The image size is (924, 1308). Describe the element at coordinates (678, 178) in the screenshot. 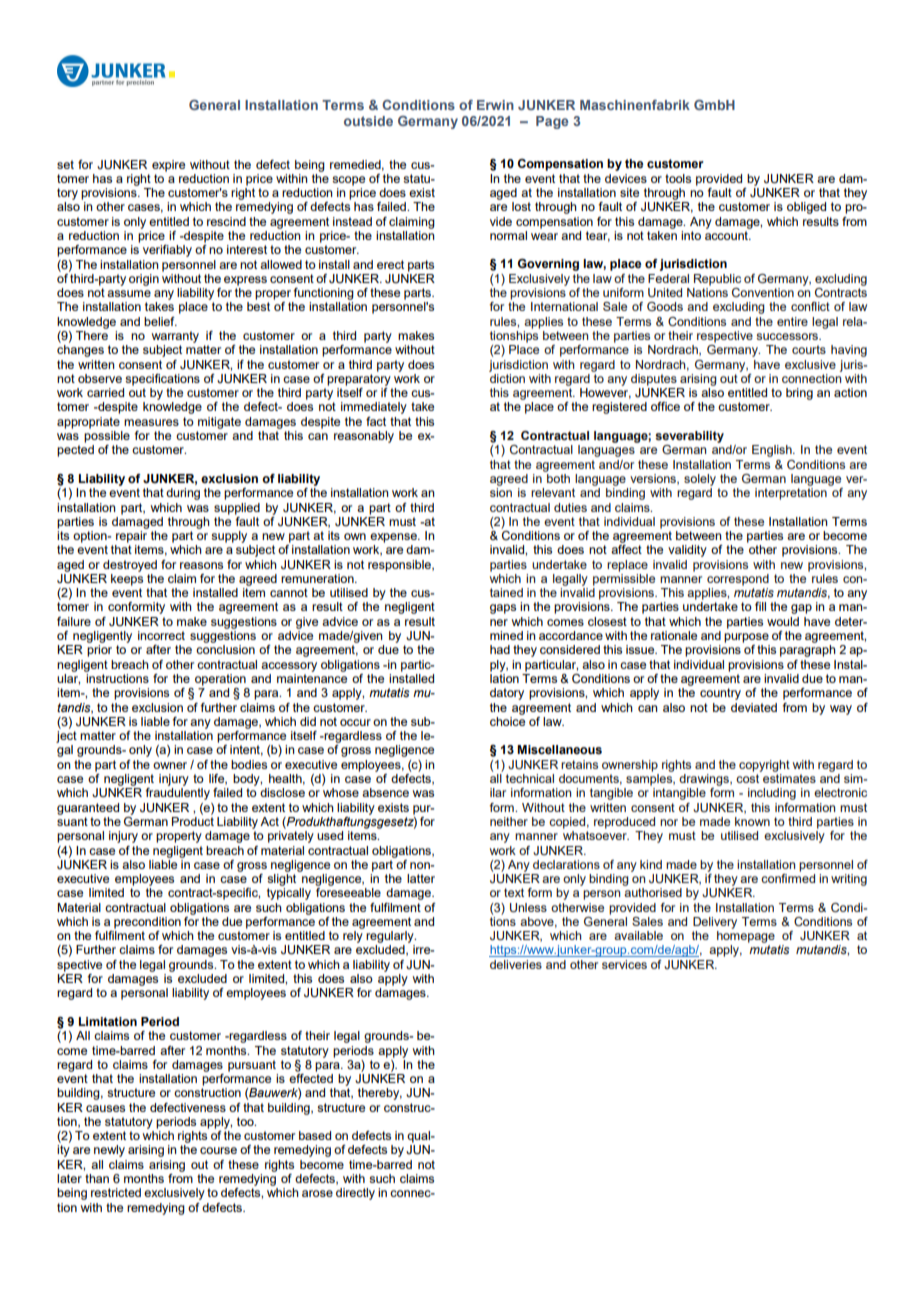

I see `tools` at that location.
